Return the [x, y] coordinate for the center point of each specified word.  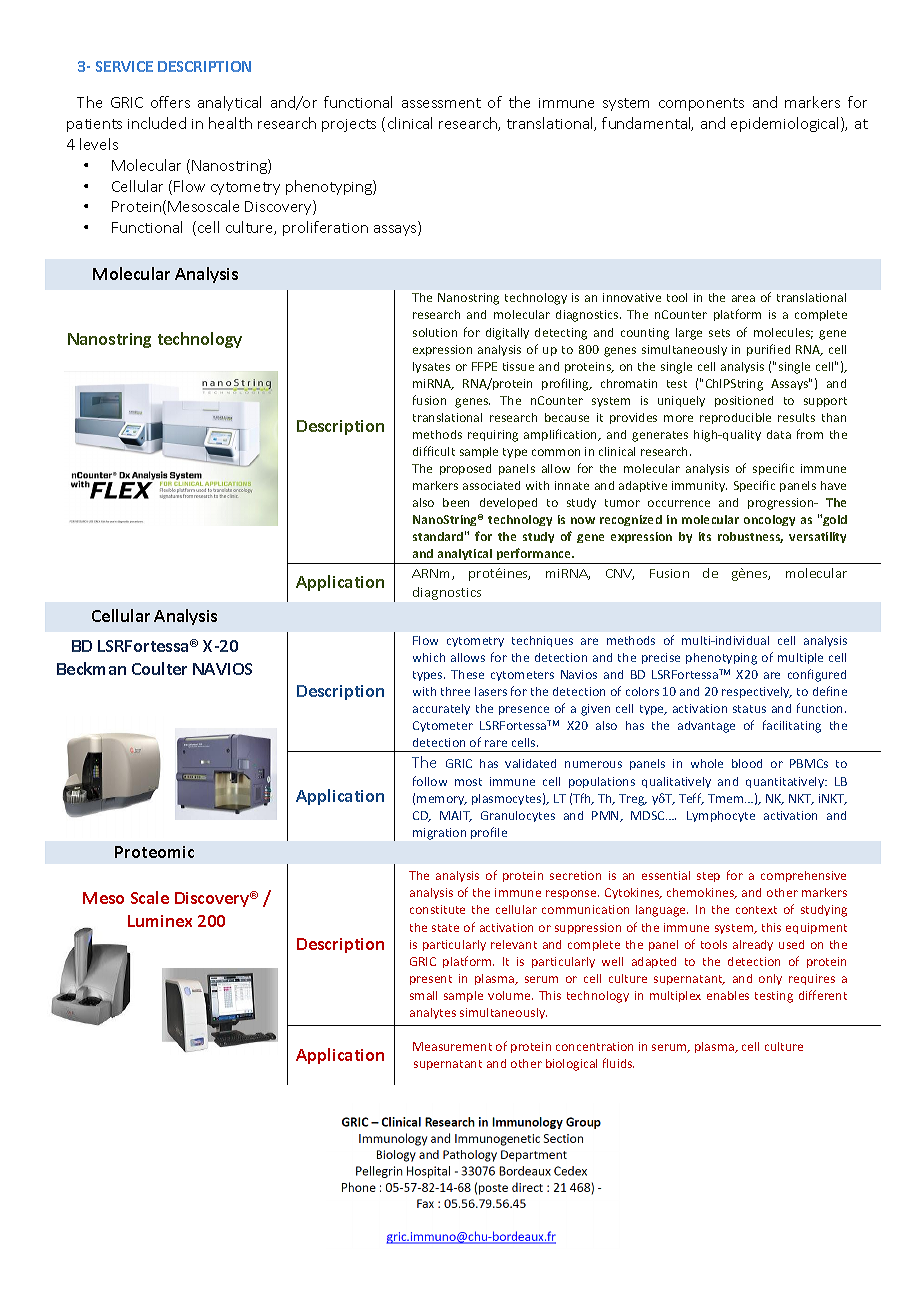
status [749, 709]
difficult [434, 451]
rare [496, 743]
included [157, 123]
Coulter [159, 668]
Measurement [452, 1046]
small [423, 995]
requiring [493, 436]
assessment [441, 103]
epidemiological [786, 124]
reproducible [735, 418]
